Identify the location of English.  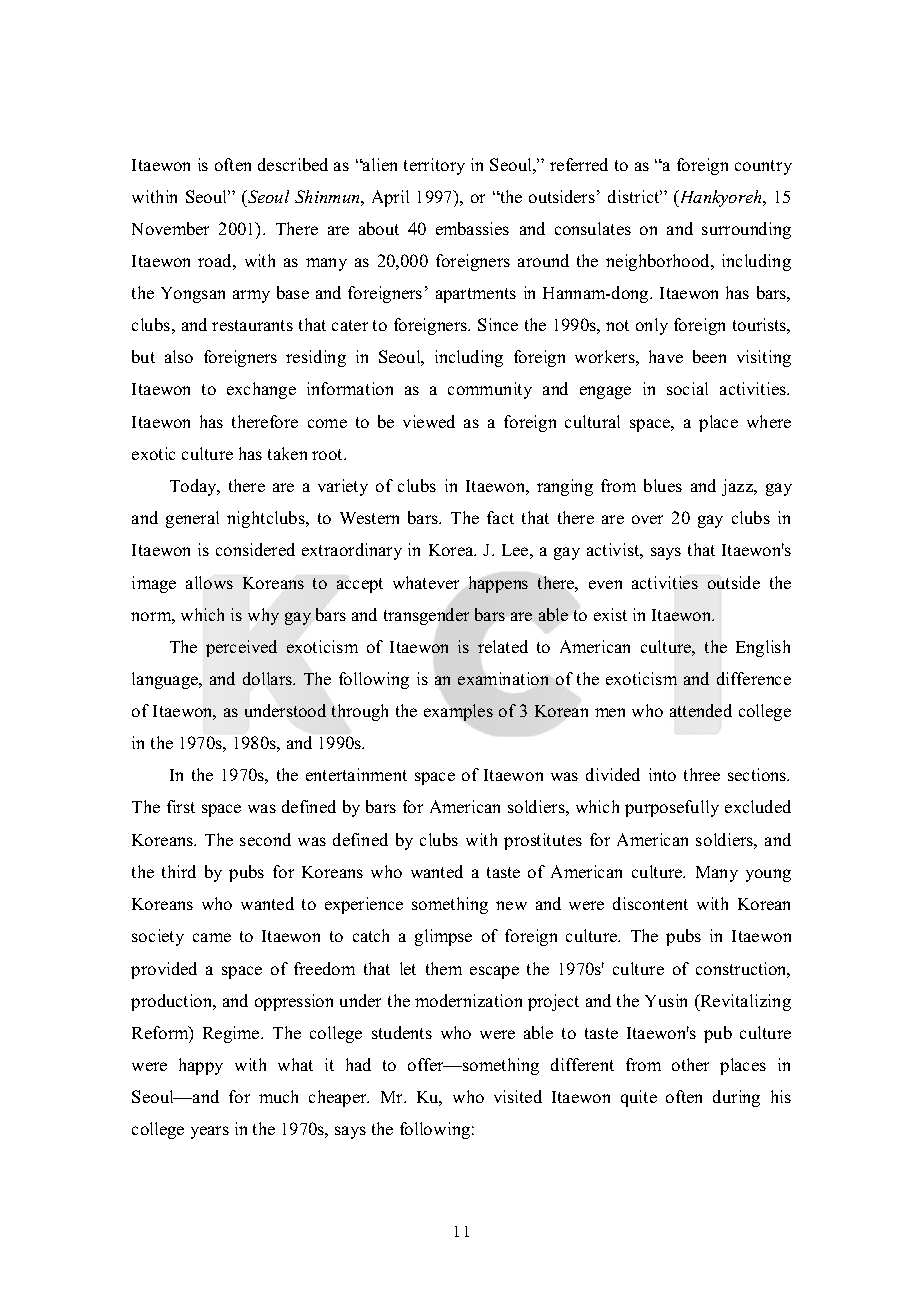
(763, 648).
